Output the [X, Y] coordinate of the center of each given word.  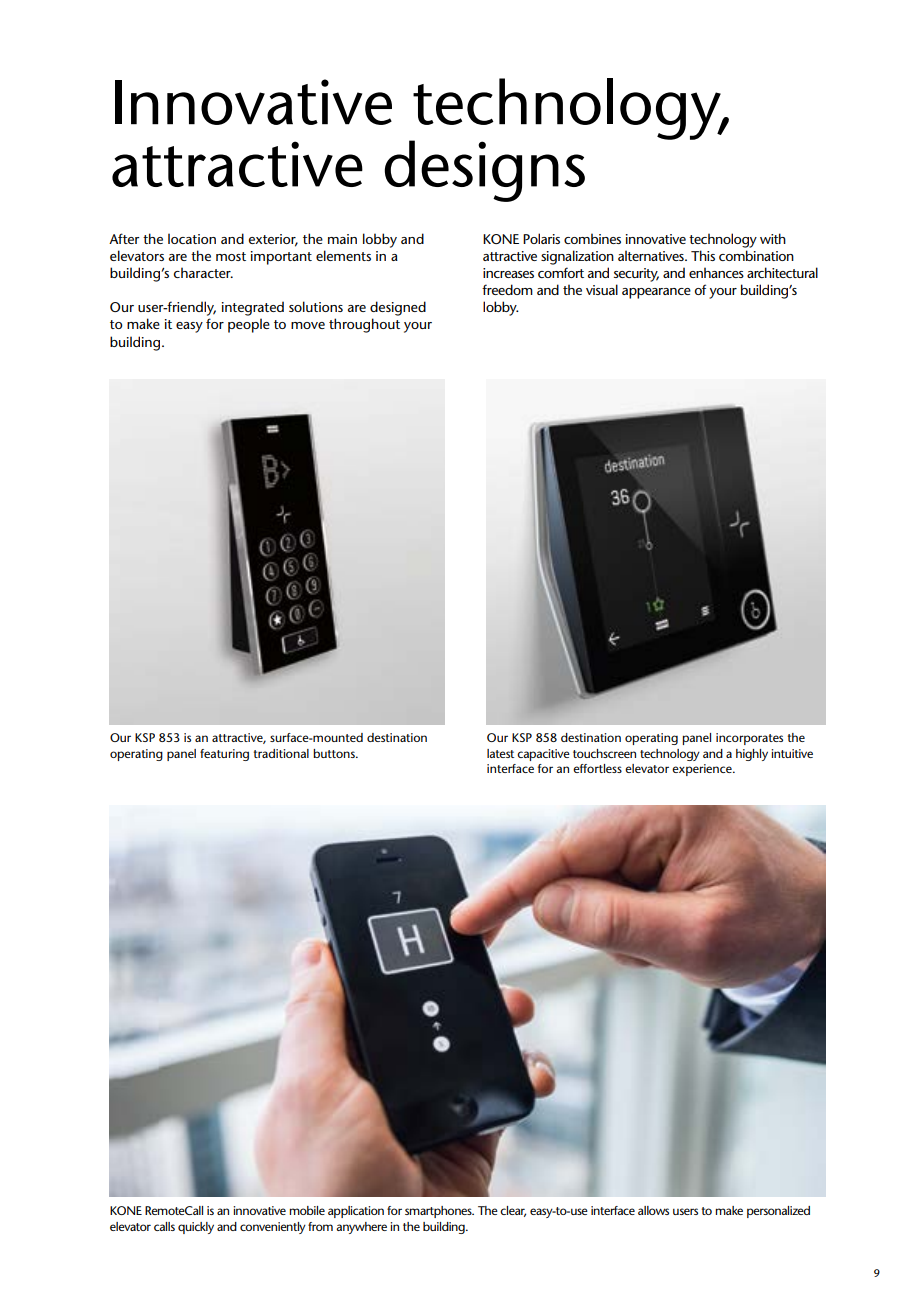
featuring [224, 755]
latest [500, 753]
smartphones [439, 1212]
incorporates [749, 739]
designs [485, 171]
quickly [196, 1228]
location [192, 238]
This [703, 255]
